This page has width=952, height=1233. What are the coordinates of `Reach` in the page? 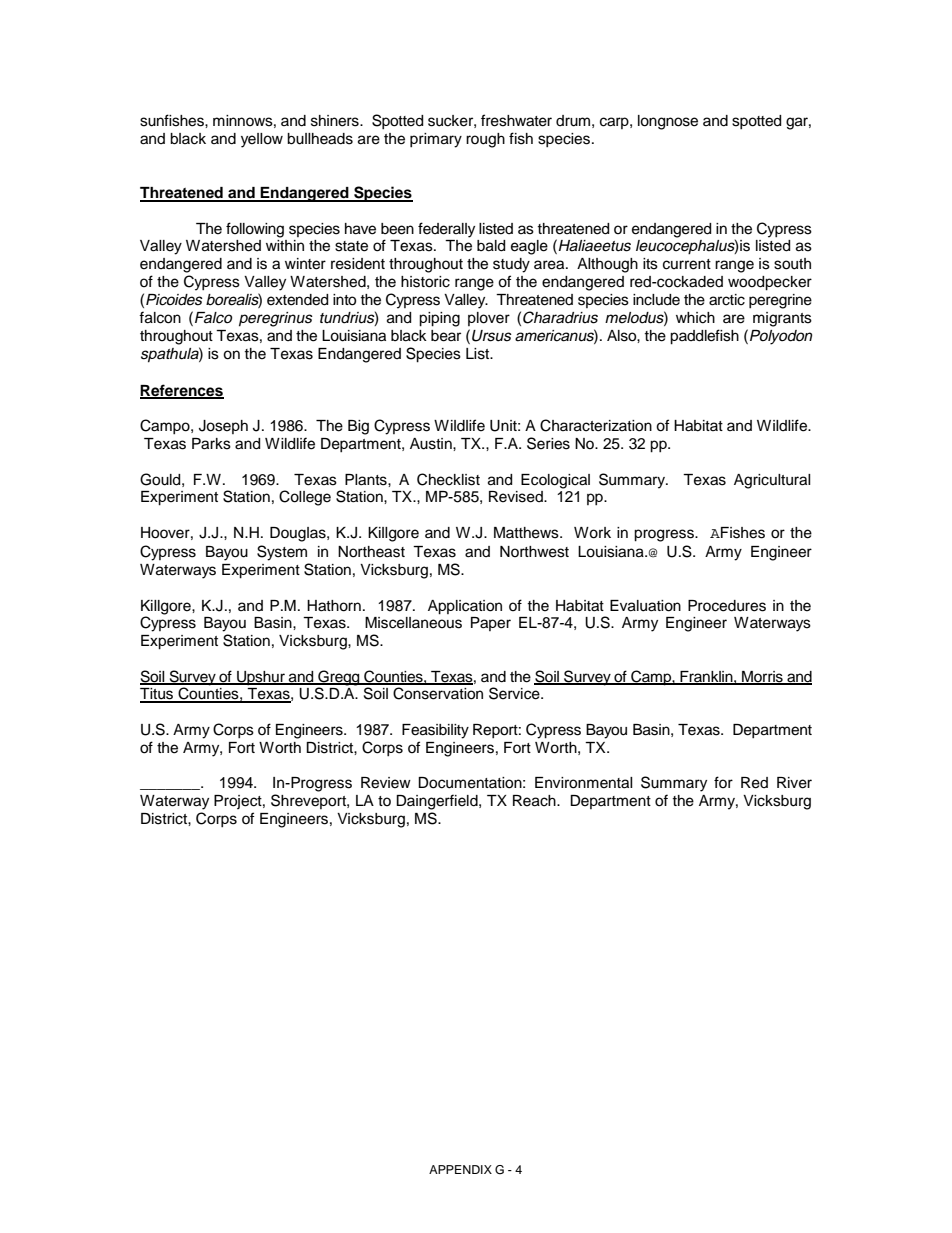 It's located at (535, 801).
